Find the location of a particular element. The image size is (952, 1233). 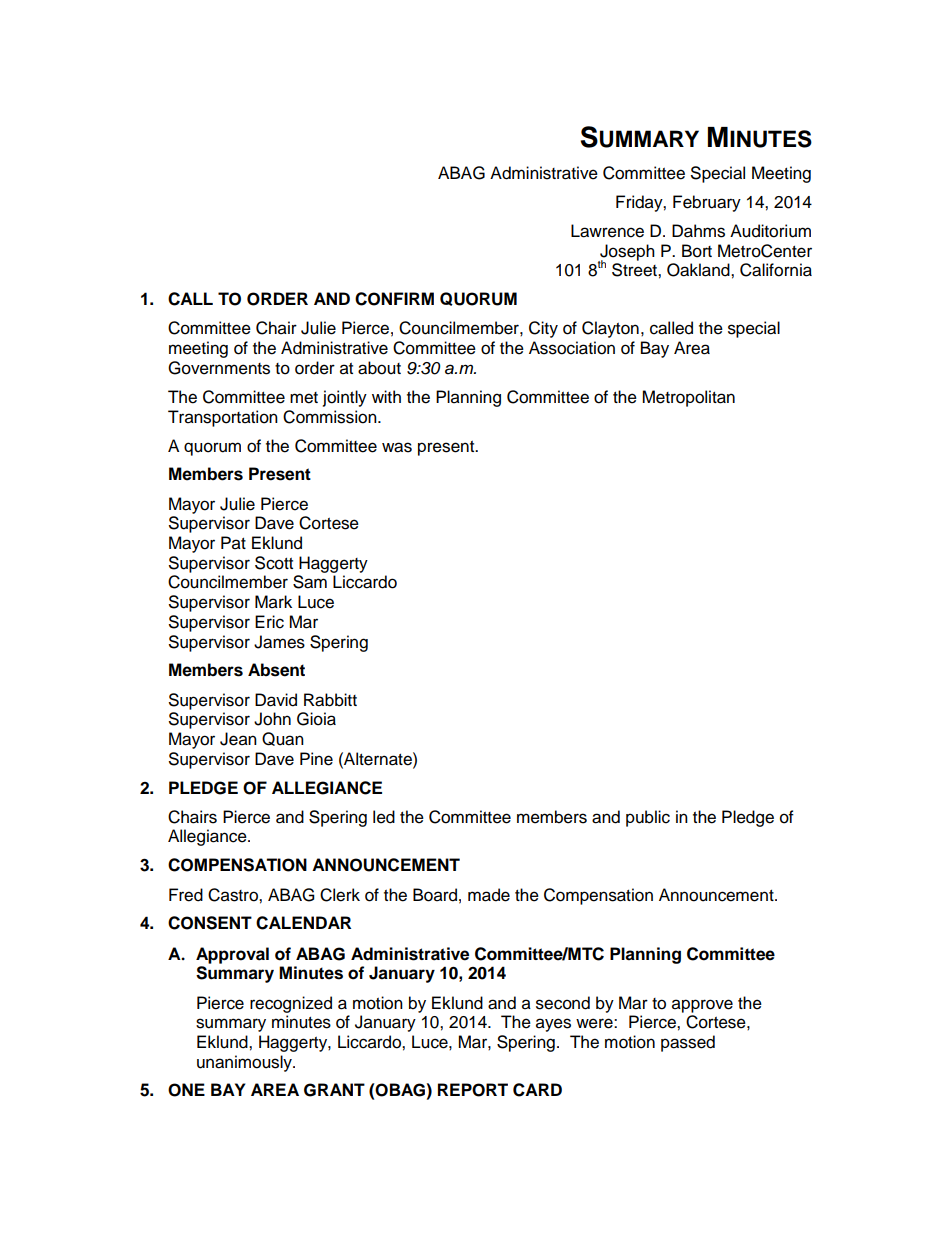

Lawrence is located at coordinates (607, 231).
